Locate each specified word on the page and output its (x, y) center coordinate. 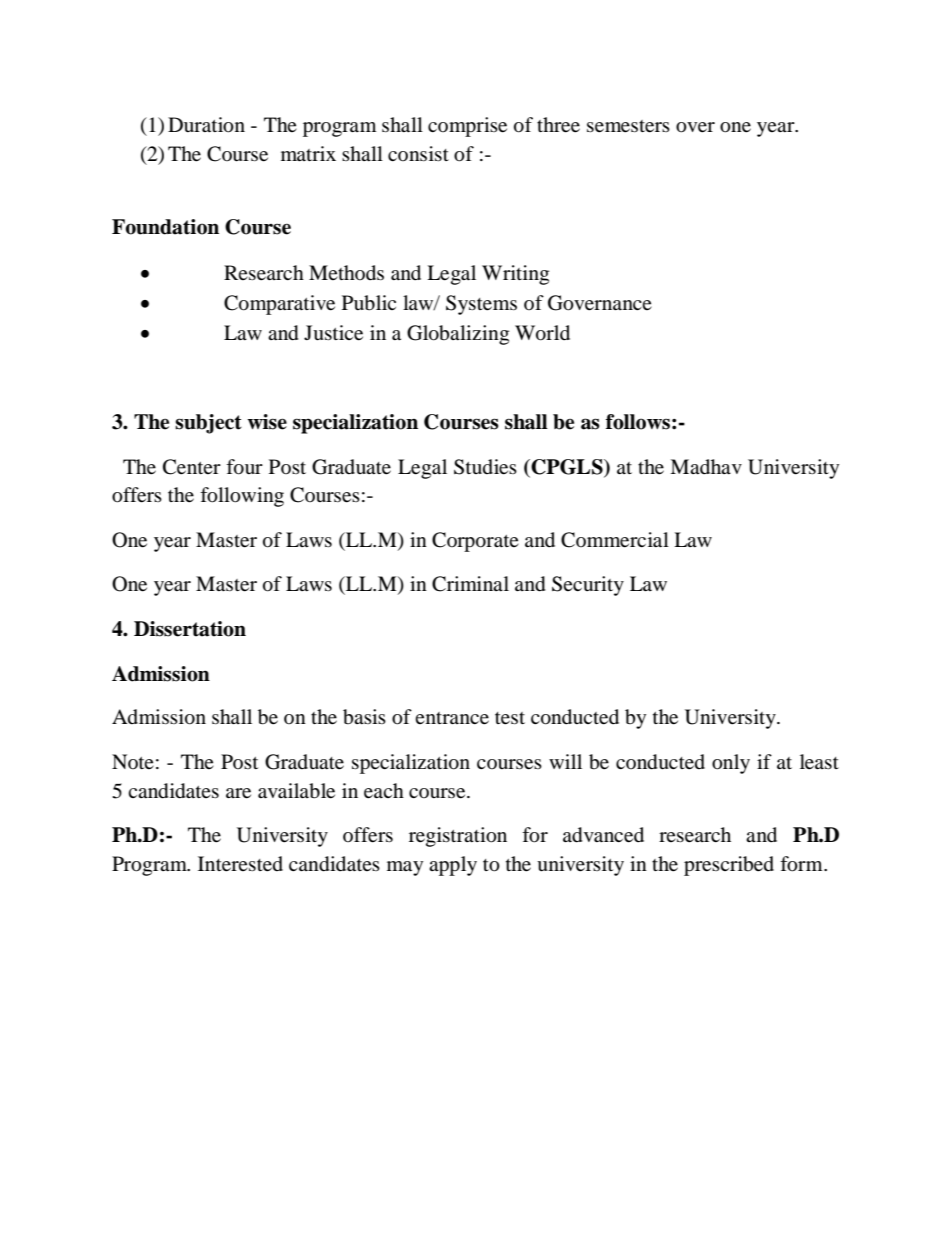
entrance (452, 718)
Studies (485, 467)
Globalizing (458, 335)
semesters (628, 126)
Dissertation (190, 629)
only (731, 764)
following (242, 497)
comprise (467, 127)
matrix (308, 153)
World (542, 333)
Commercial (615, 540)
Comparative (279, 305)
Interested (240, 864)
